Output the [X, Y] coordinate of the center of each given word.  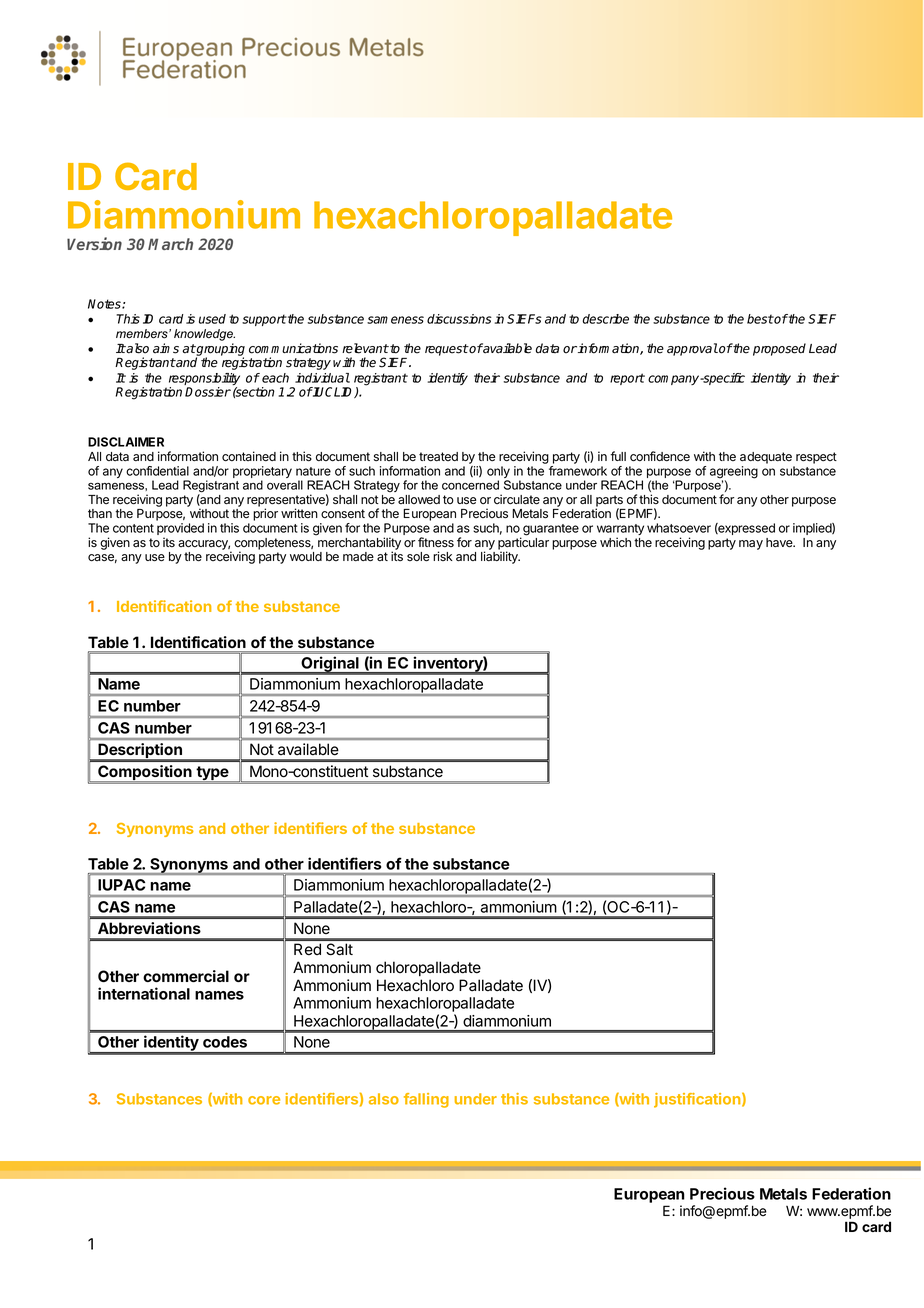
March [170, 244]
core [264, 1100]
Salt [339, 949]
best [760, 319]
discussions [459, 319]
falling [426, 1100]
